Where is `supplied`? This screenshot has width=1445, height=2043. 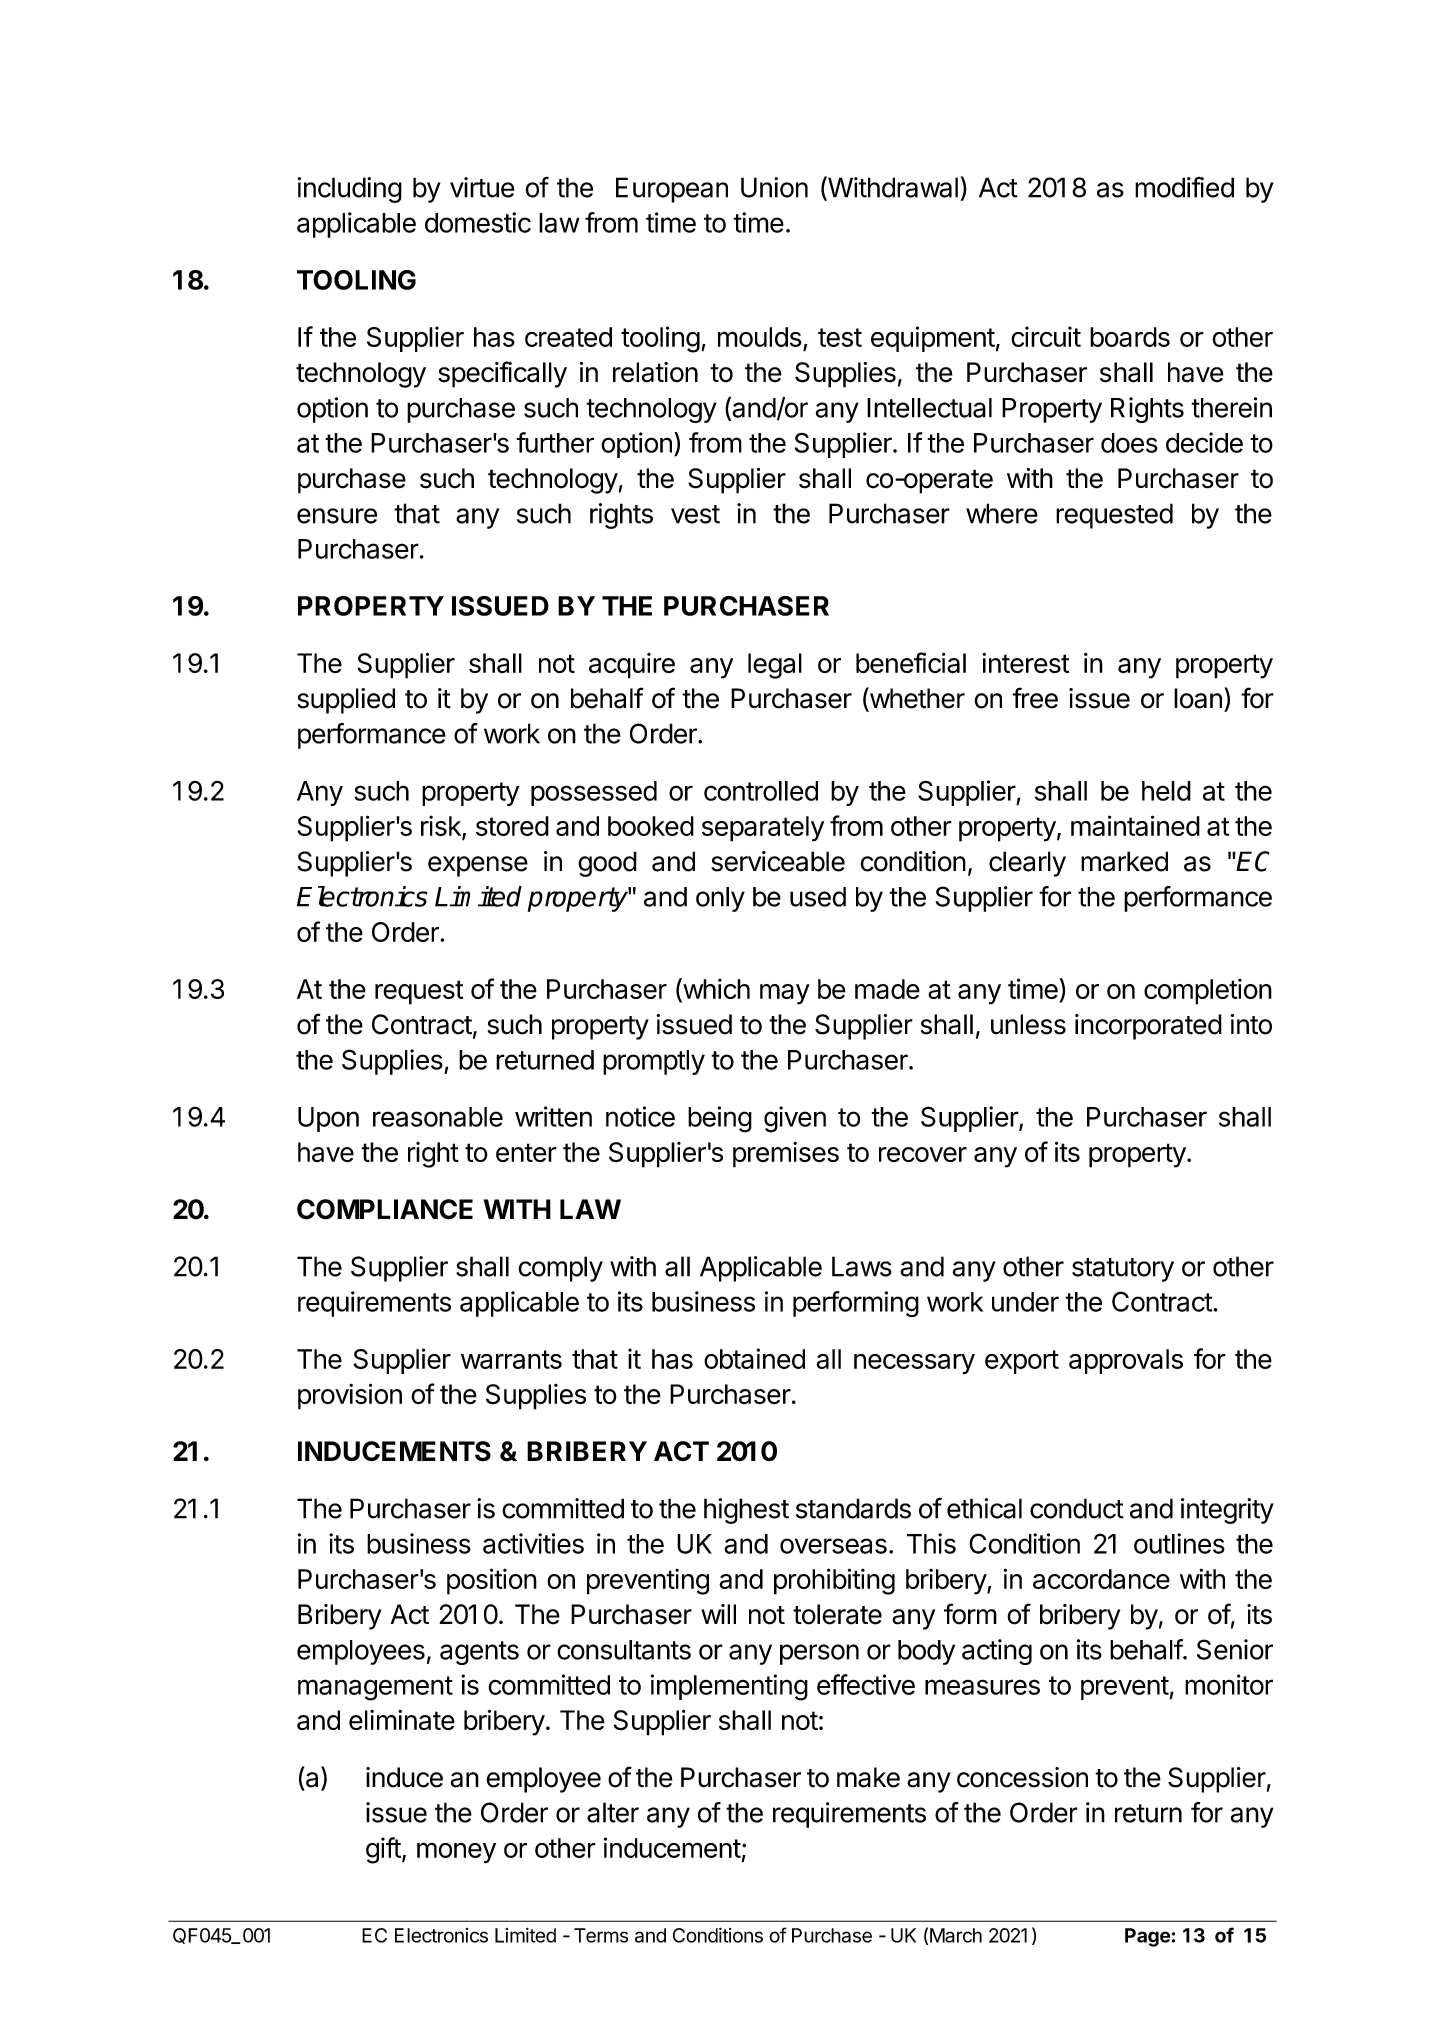 supplied is located at coordinates (346, 701).
